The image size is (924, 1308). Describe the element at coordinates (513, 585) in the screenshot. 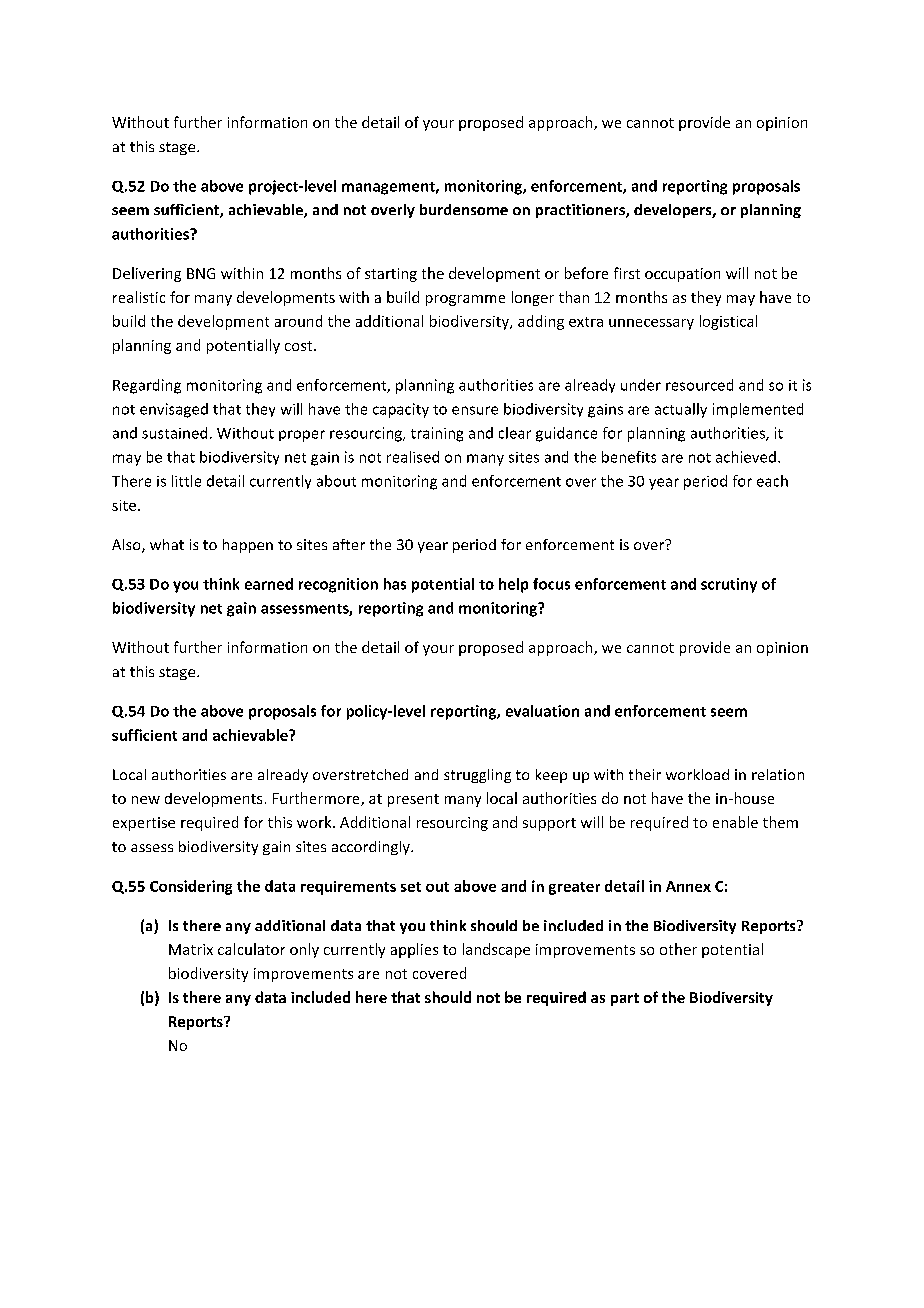

I see `help` at that location.
